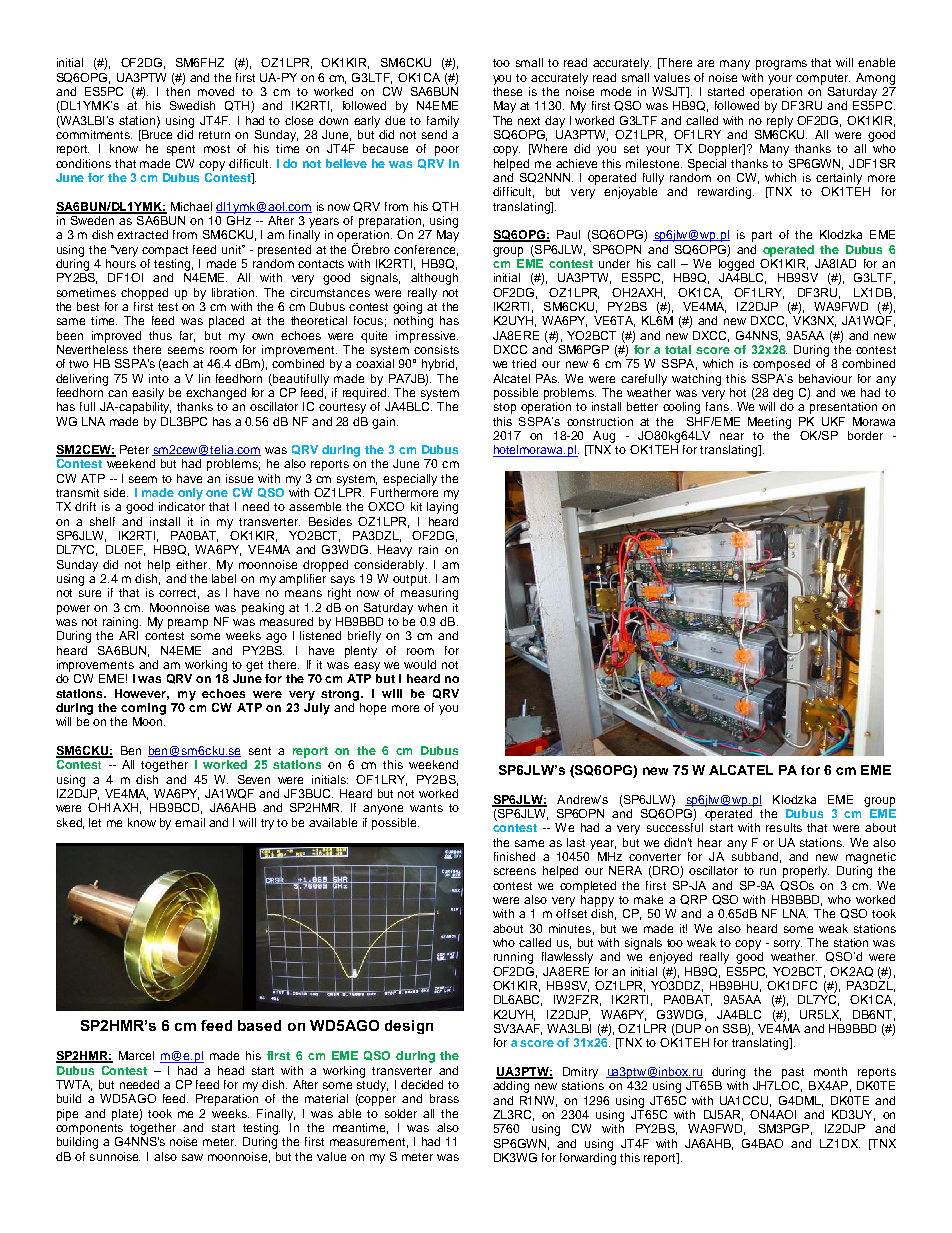 The height and width of the image is (1233, 952). What do you see at coordinates (134, 449) in the image?
I see `Peter` at bounding box center [134, 449].
